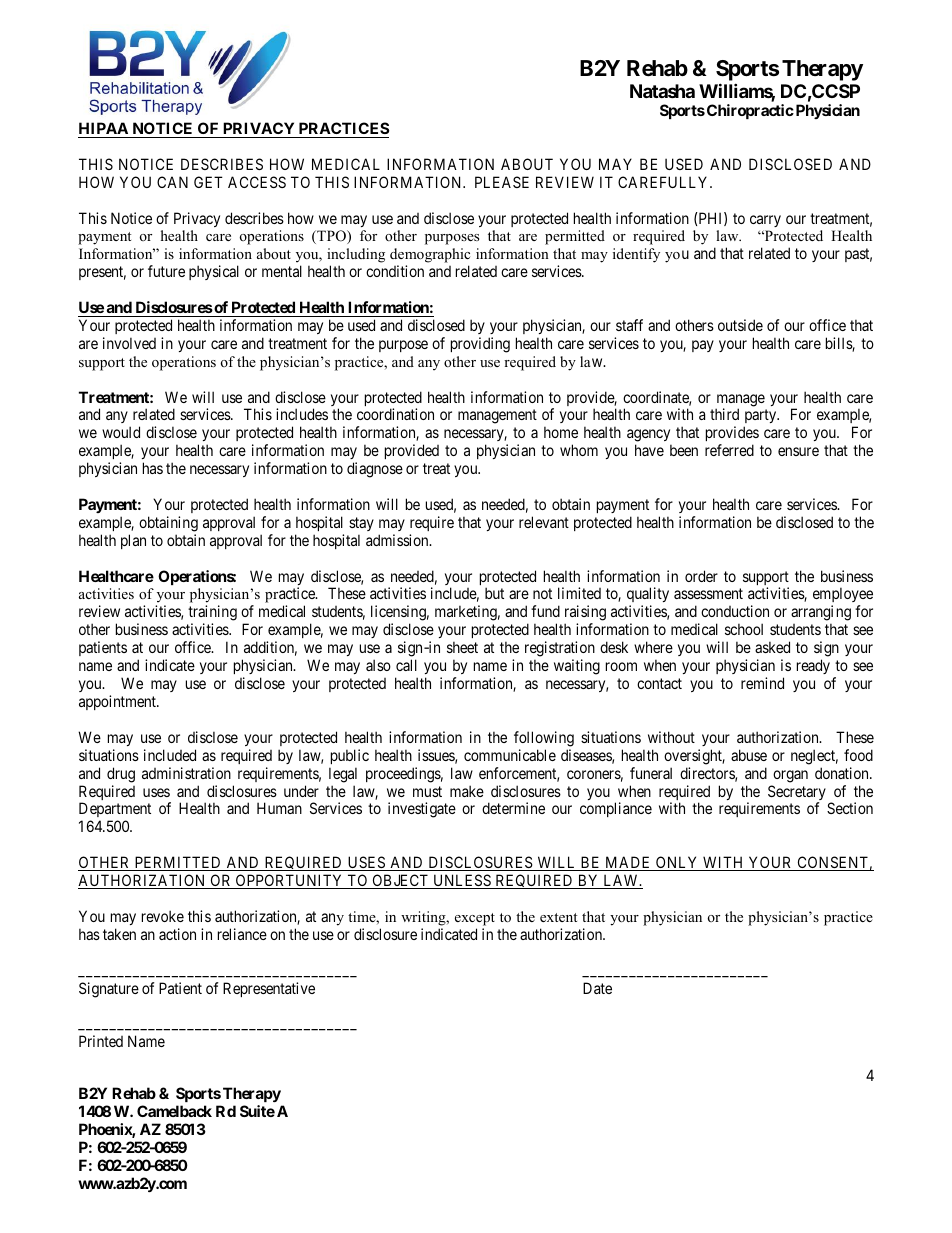 The height and width of the screenshot is (1233, 952). I want to click on UNLESS, so click(462, 881).
